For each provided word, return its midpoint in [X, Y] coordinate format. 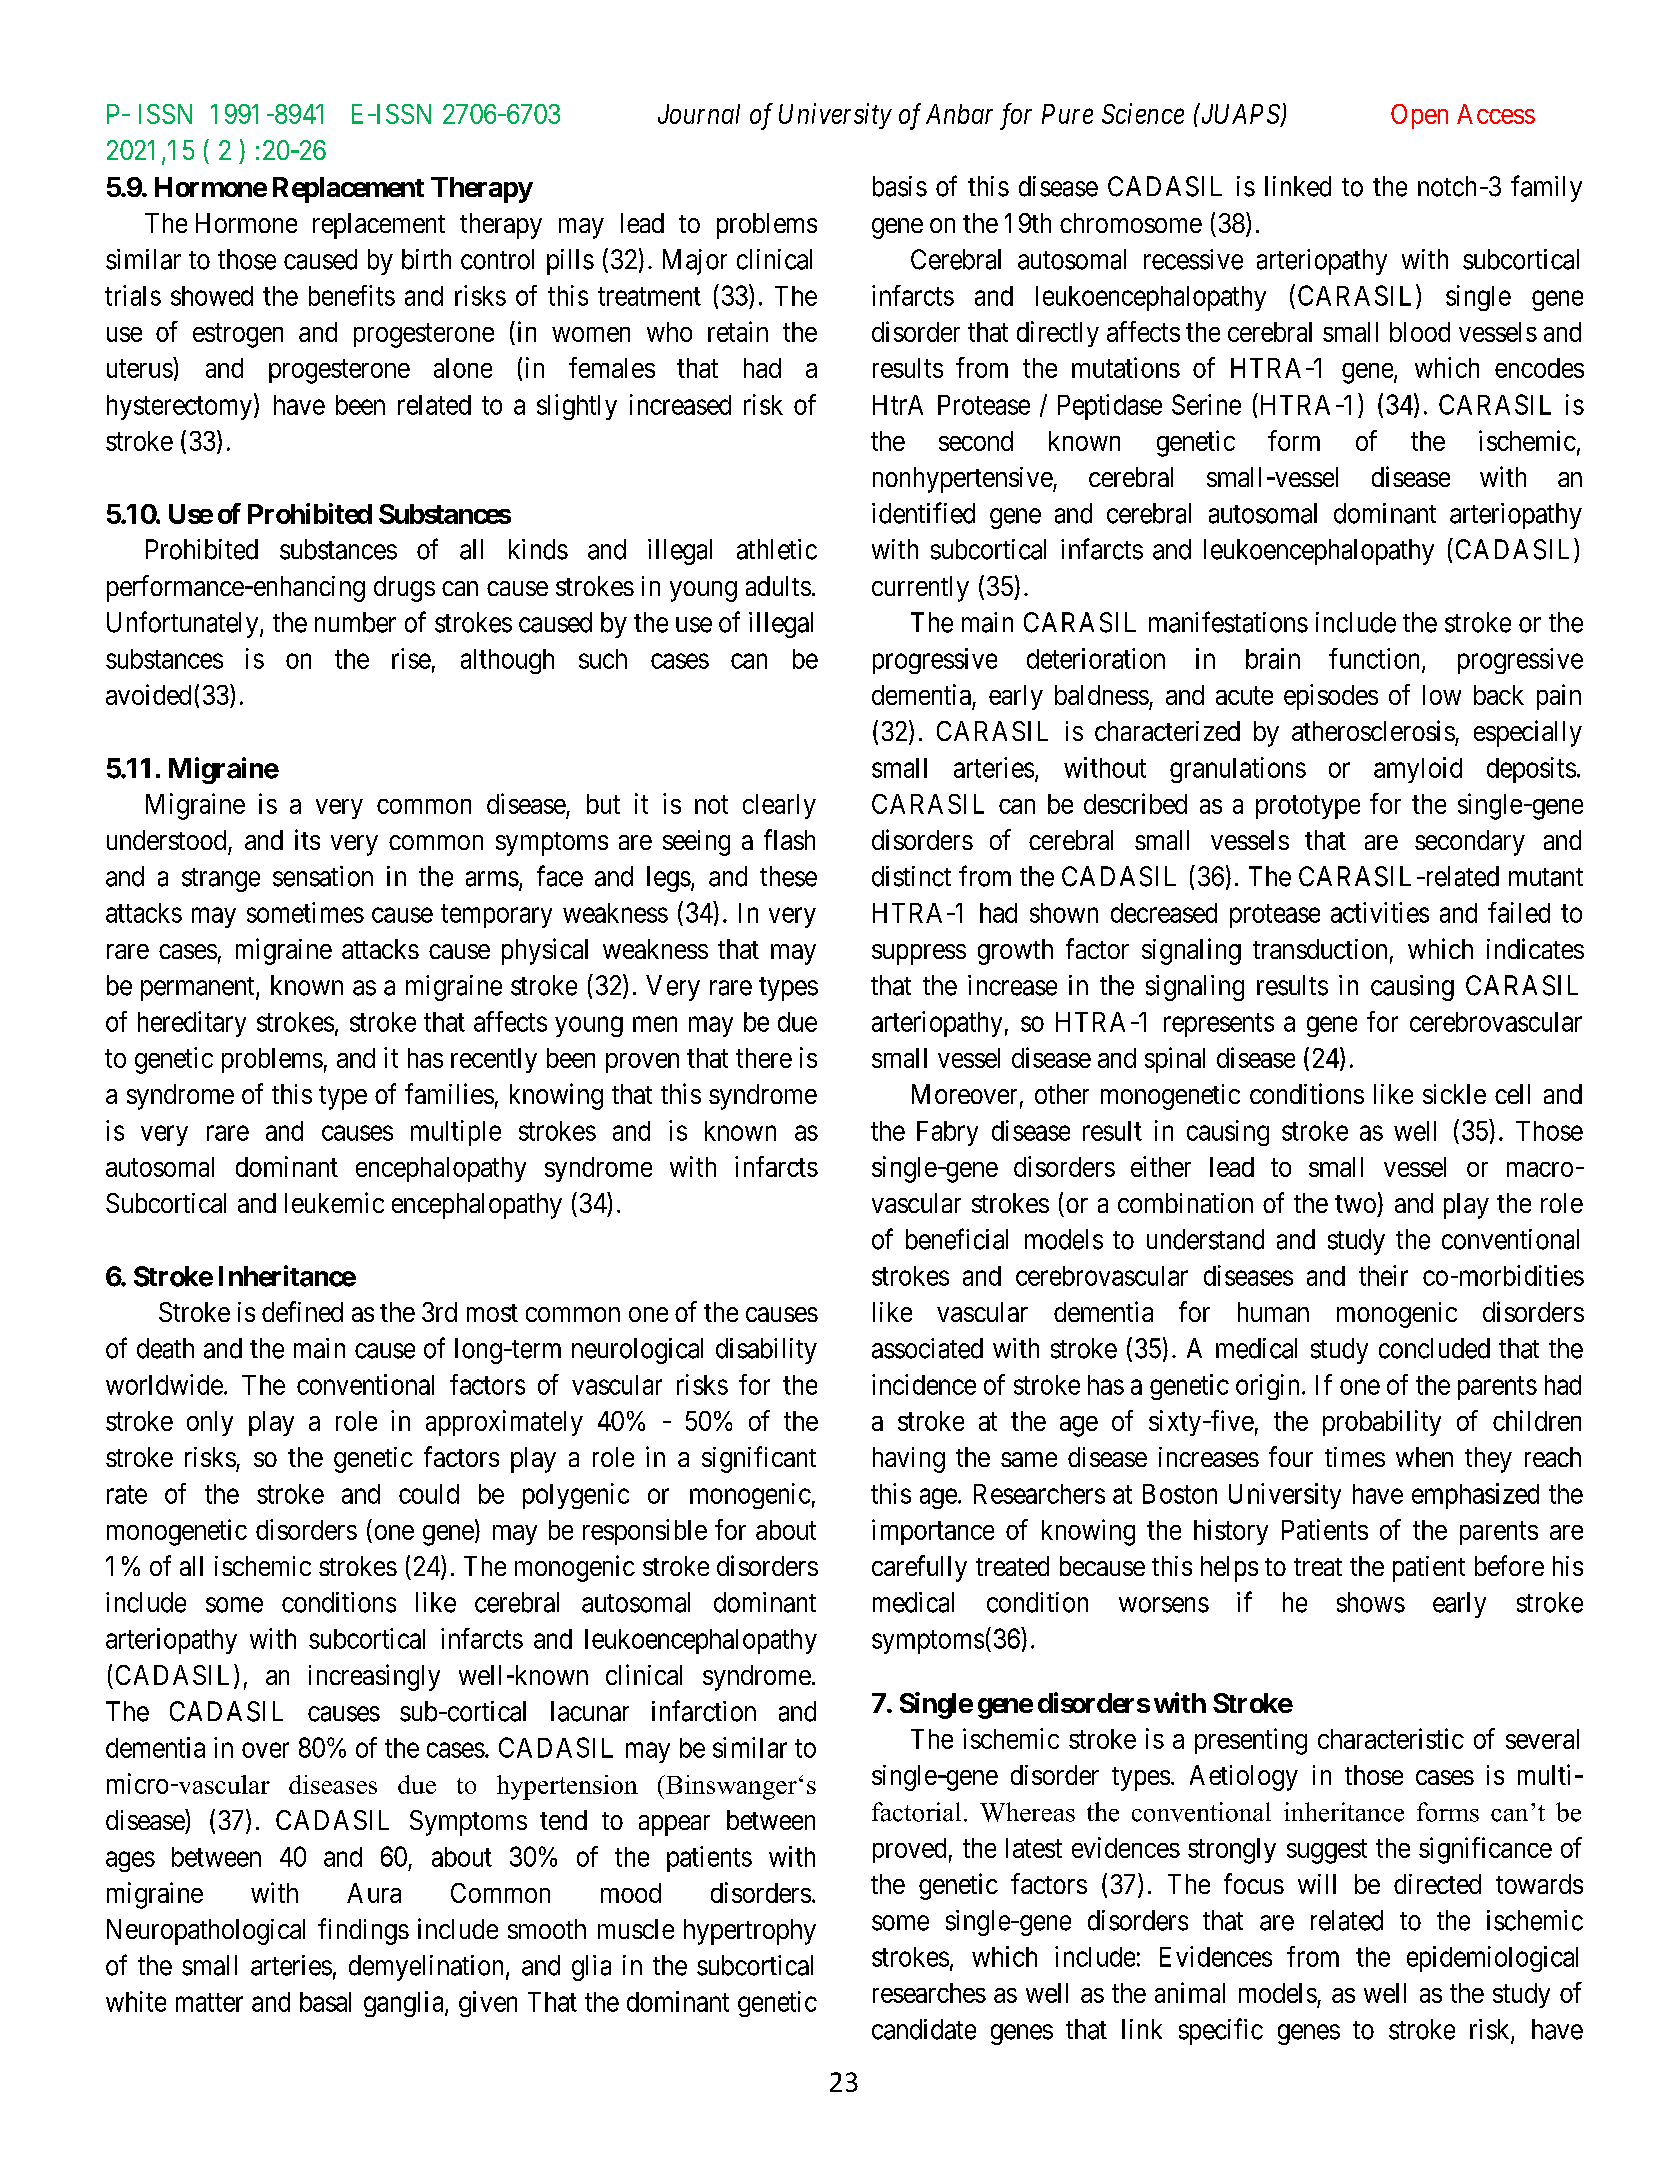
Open [1419, 116]
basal [325, 2002]
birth [426, 259]
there [764, 1058]
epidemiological [1492, 1959]
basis [900, 186]
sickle [1454, 1094]
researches [929, 1993]
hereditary [192, 1024]
